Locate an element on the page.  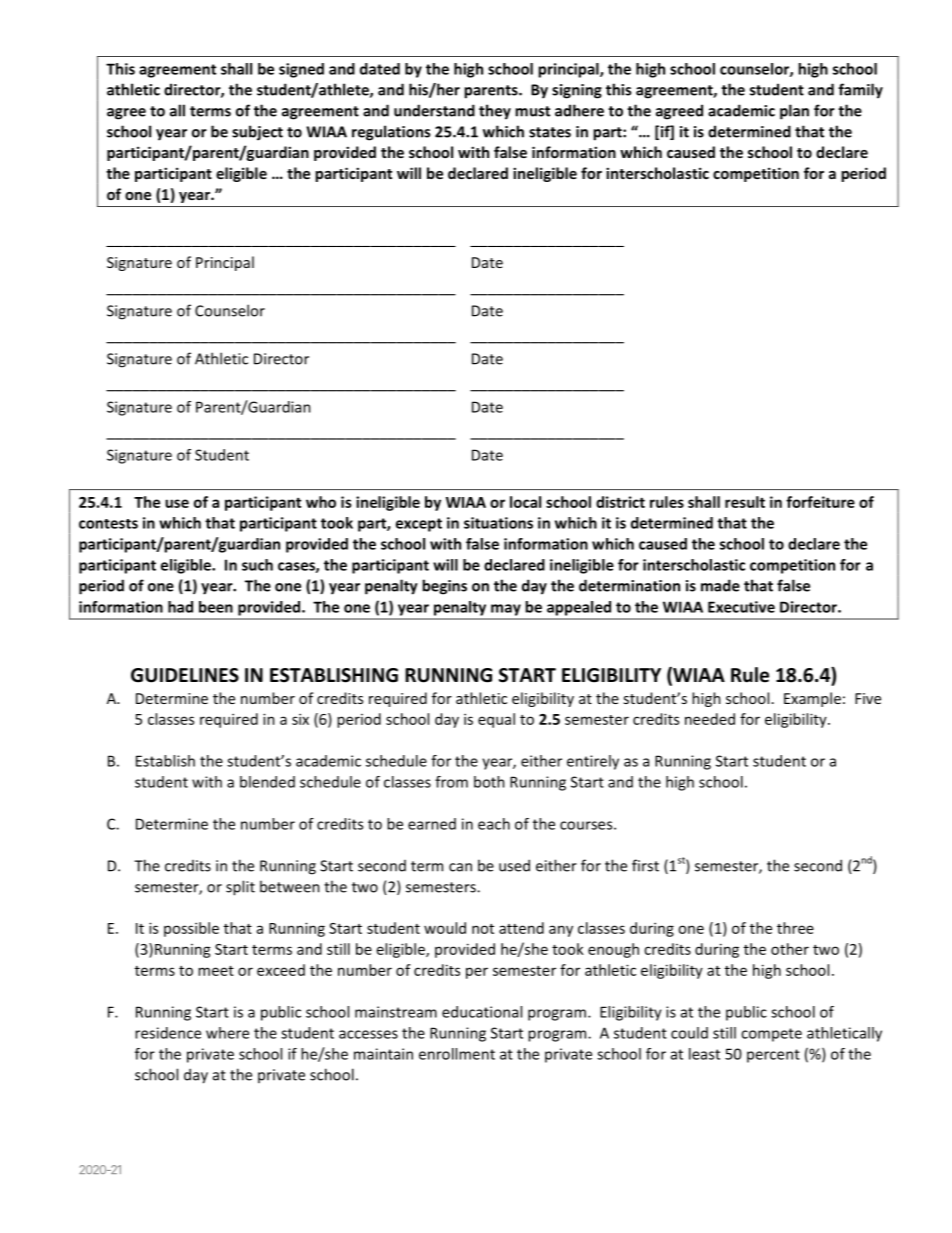
educational is located at coordinates (482, 1012).
